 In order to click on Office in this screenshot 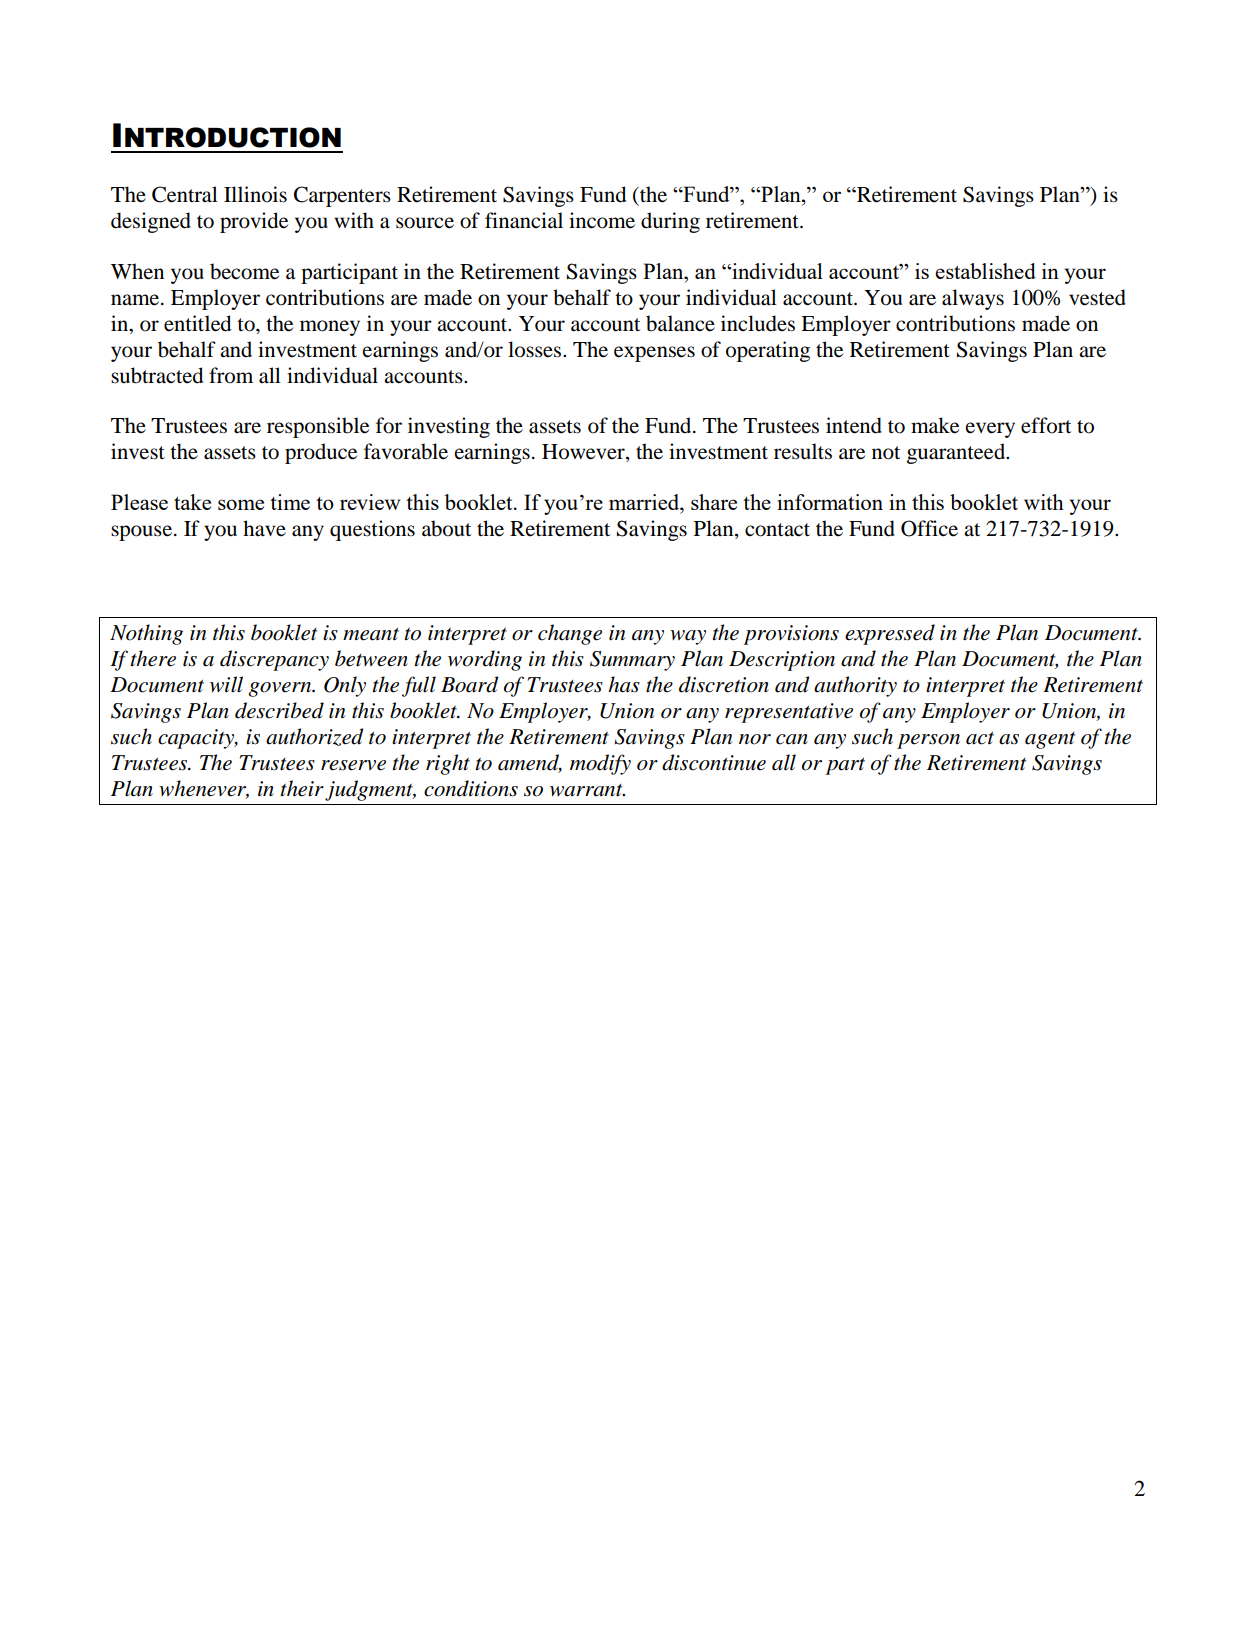, I will do `click(929, 528)`.
